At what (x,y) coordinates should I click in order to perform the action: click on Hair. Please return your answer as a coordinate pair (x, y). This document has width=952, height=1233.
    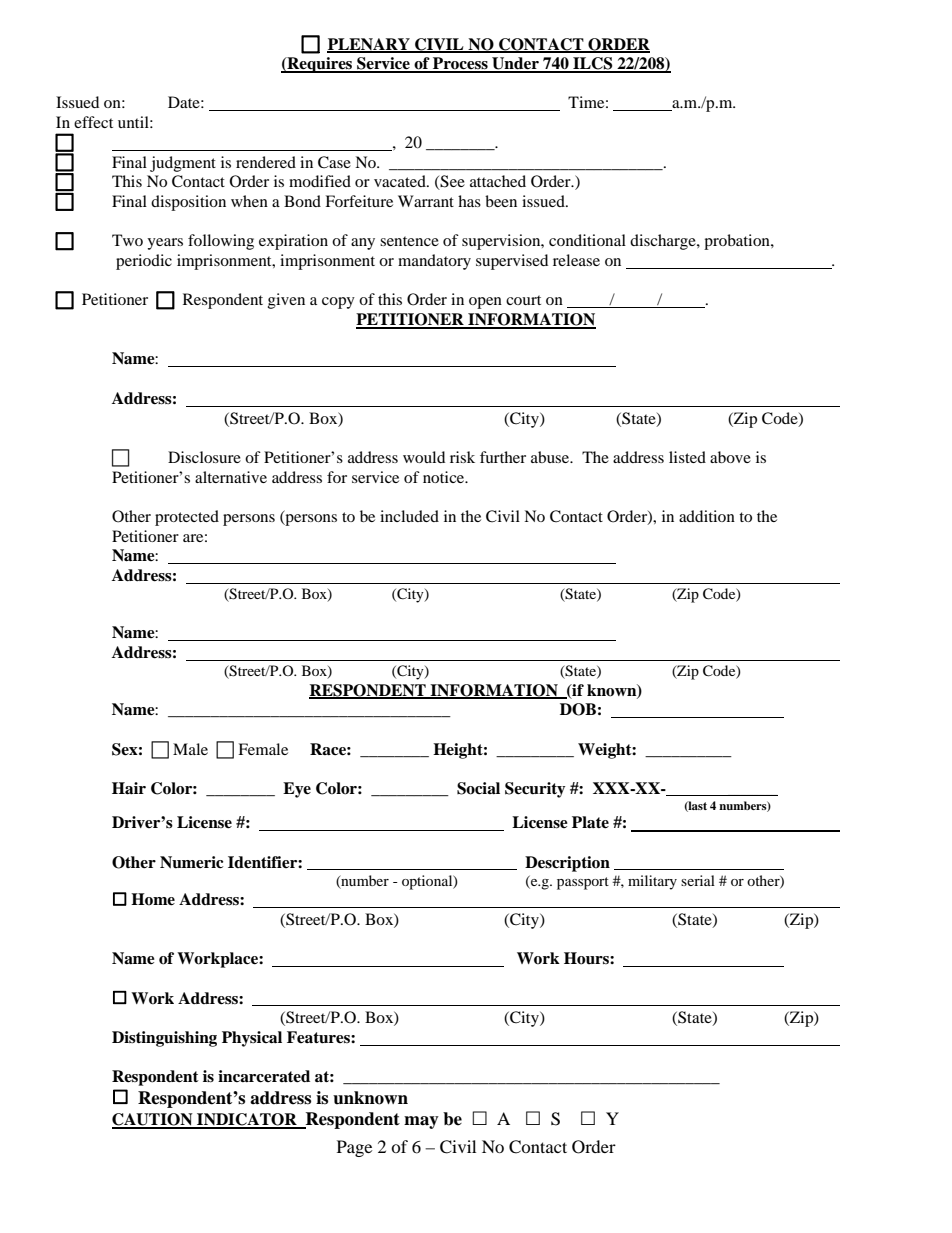
    Looking at the image, I should click on (129, 788).
